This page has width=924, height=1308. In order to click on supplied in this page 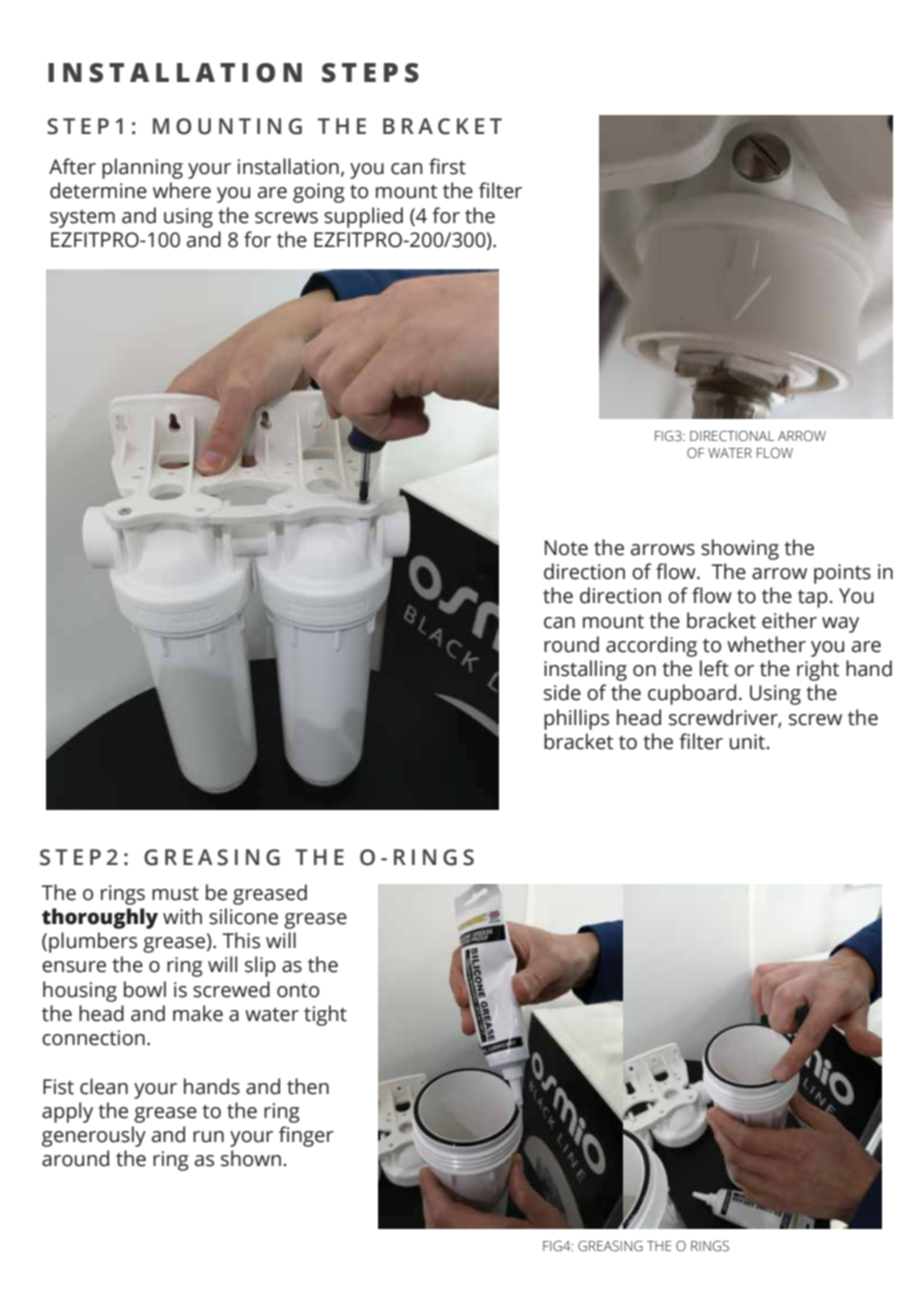, I will do `click(363, 217)`.
